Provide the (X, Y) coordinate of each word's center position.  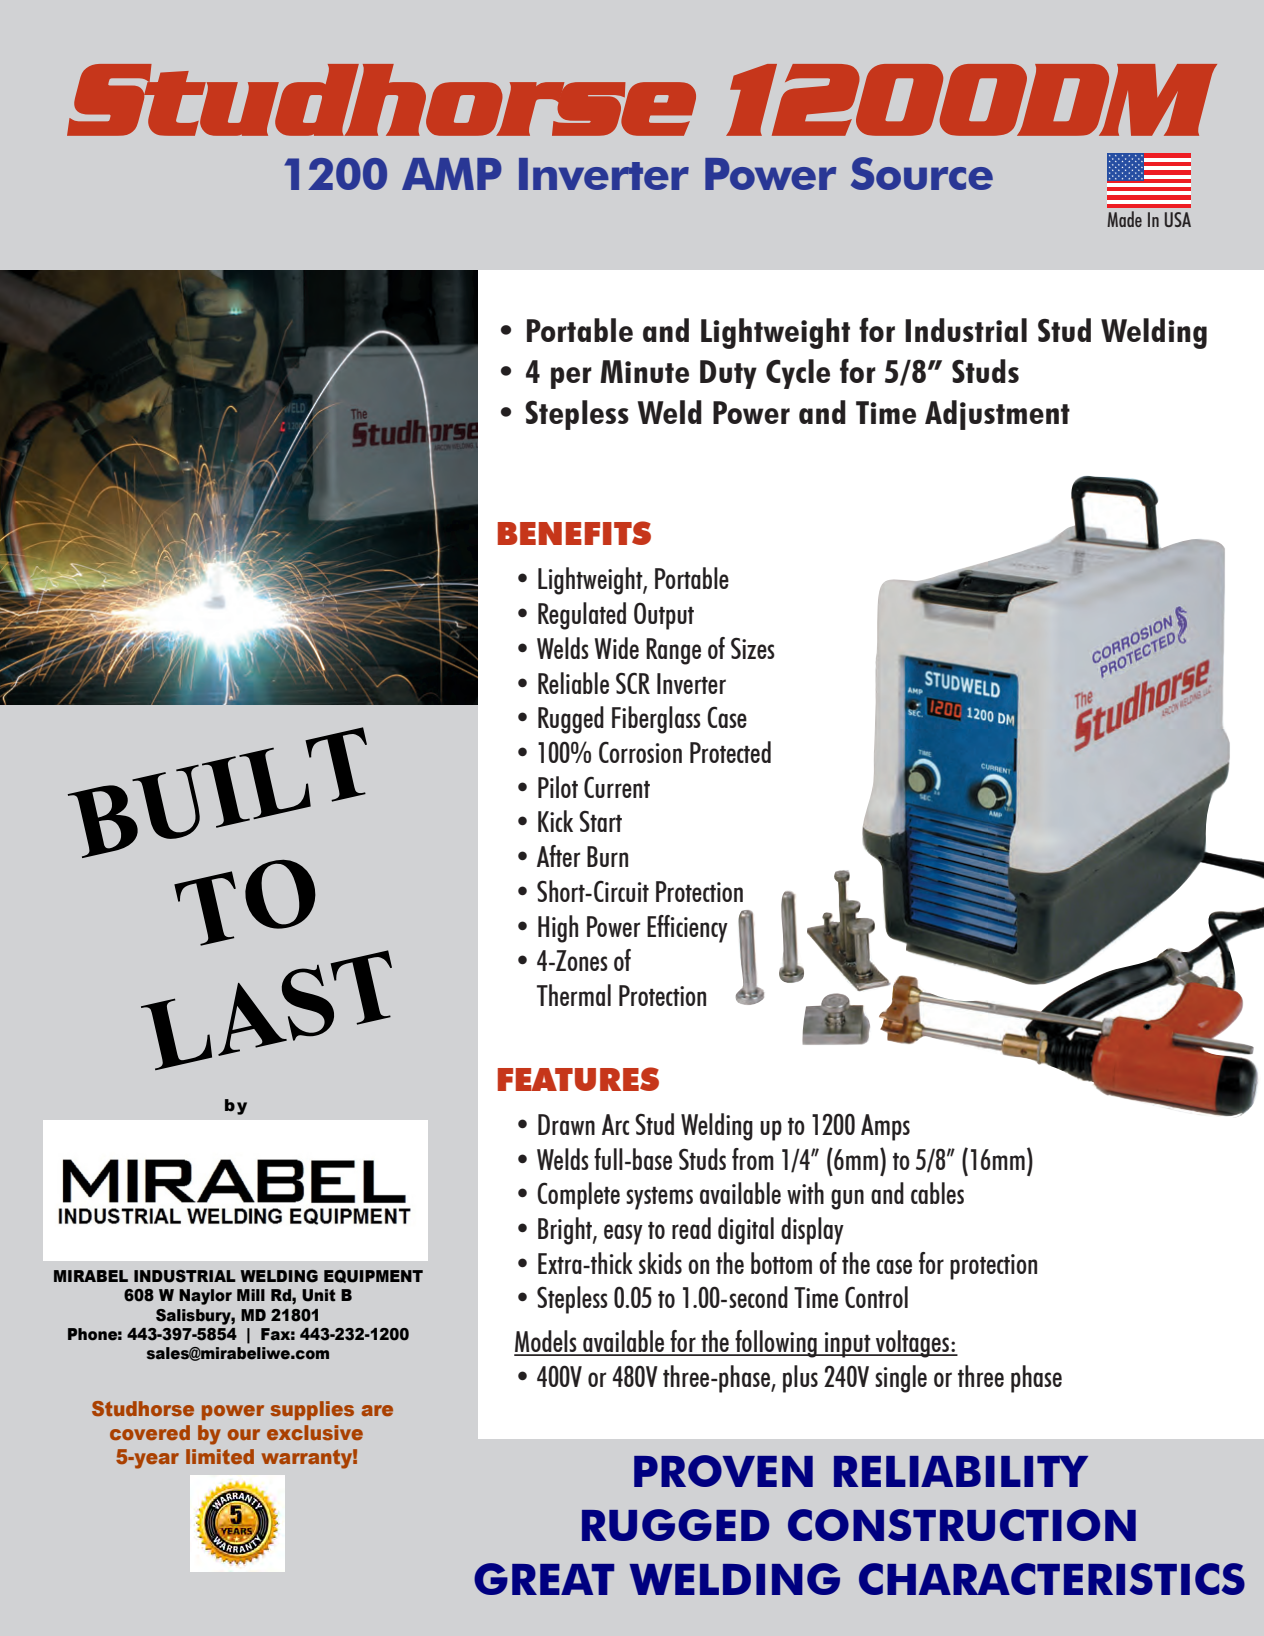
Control (876, 1297)
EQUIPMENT (373, 1276)
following (776, 1344)
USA (1178, 219)
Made (1124, 219)
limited (220, 1456)
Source (922, 173)
